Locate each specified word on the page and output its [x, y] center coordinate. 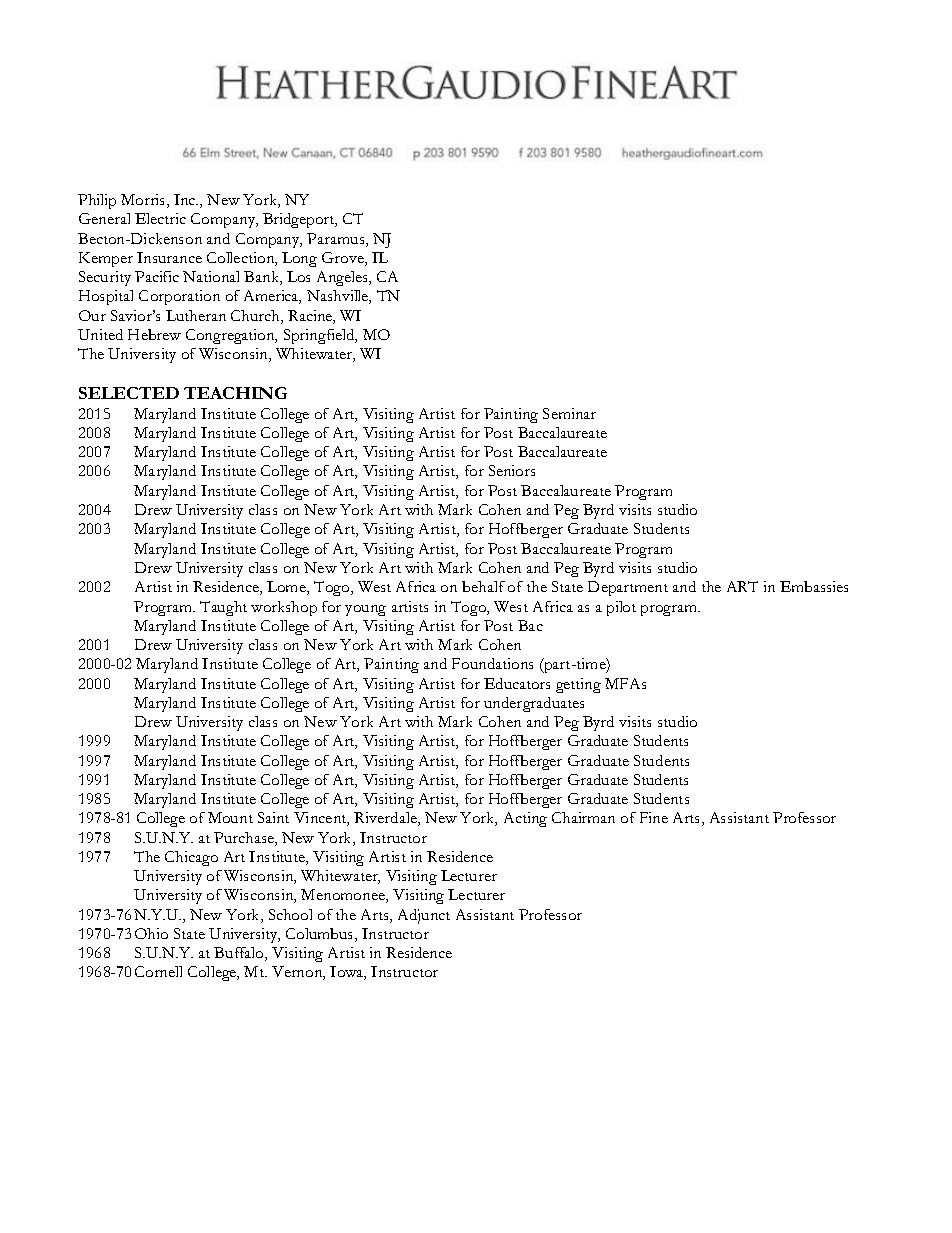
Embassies [814, 586]
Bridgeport [300, 220]
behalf [483, 586]
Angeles [343, 278]
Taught [223, 608]
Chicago [191, 858]
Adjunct [424, 916]
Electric [160, 218]
